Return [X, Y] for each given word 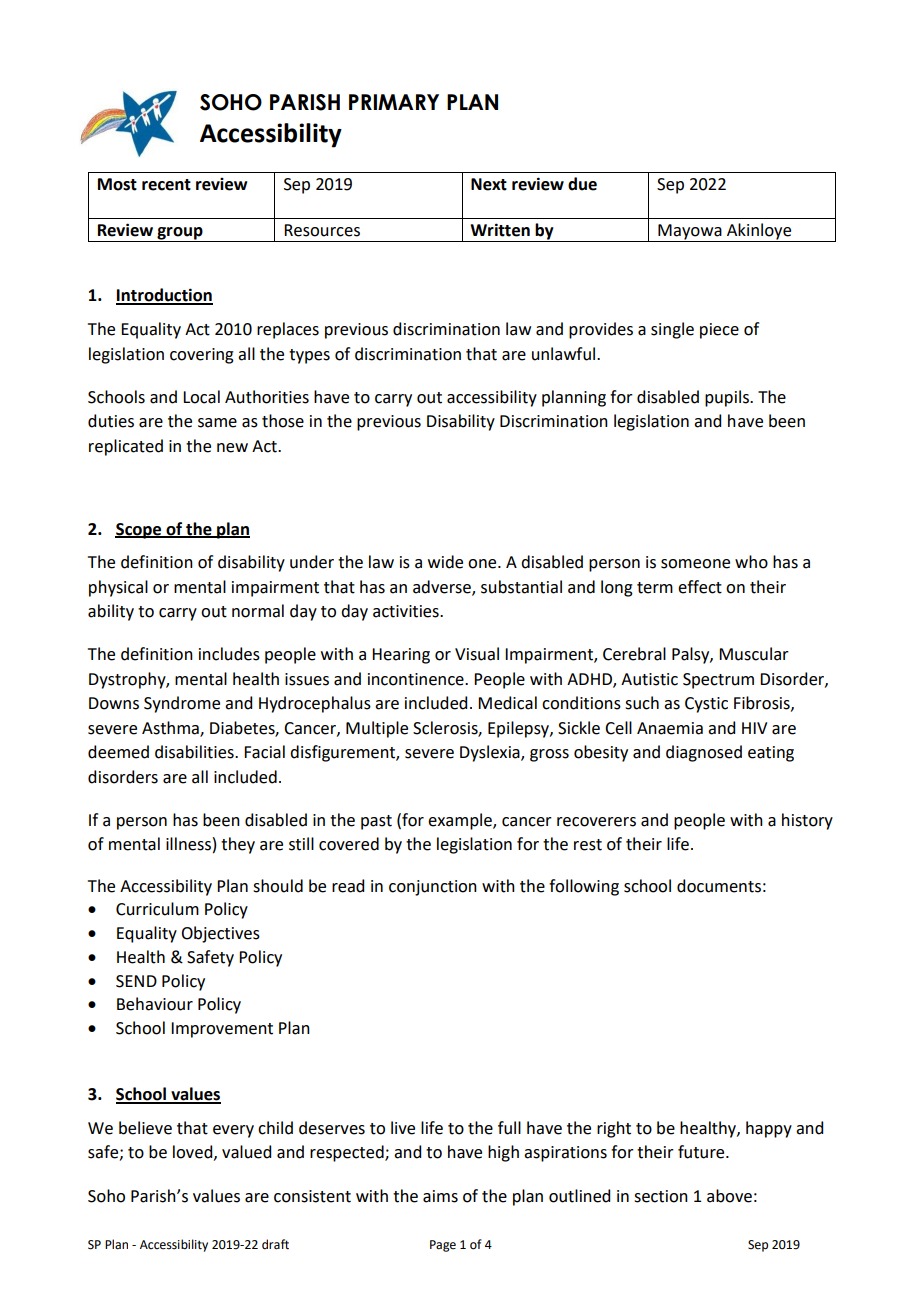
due [582, 184]
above [729, 1196]
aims [440, 1196]
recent [166, 185]
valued [246, 1152]
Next [489, 184]
